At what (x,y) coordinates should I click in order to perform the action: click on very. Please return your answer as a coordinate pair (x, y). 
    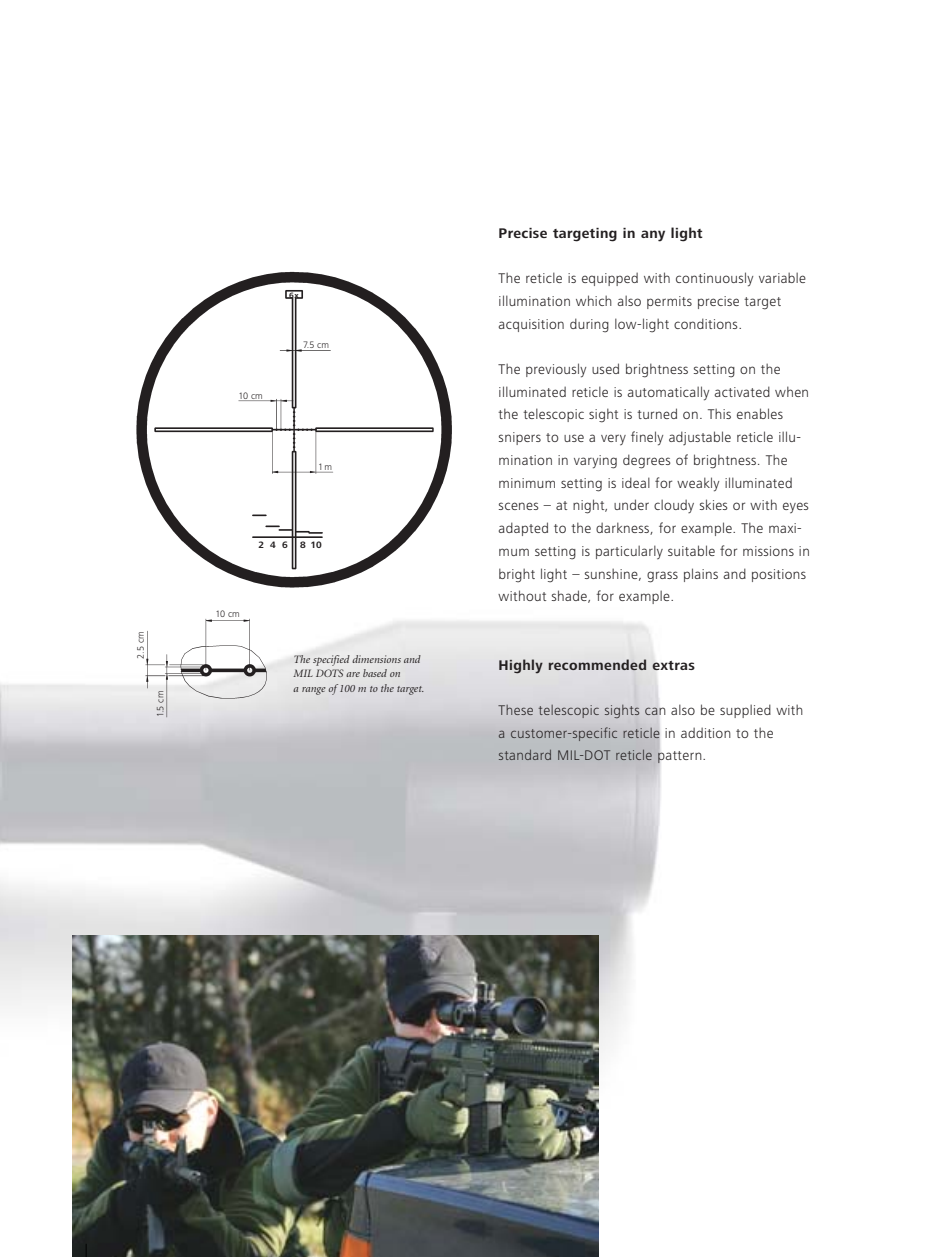
    Looking at the image, I should click on (613, 439).
